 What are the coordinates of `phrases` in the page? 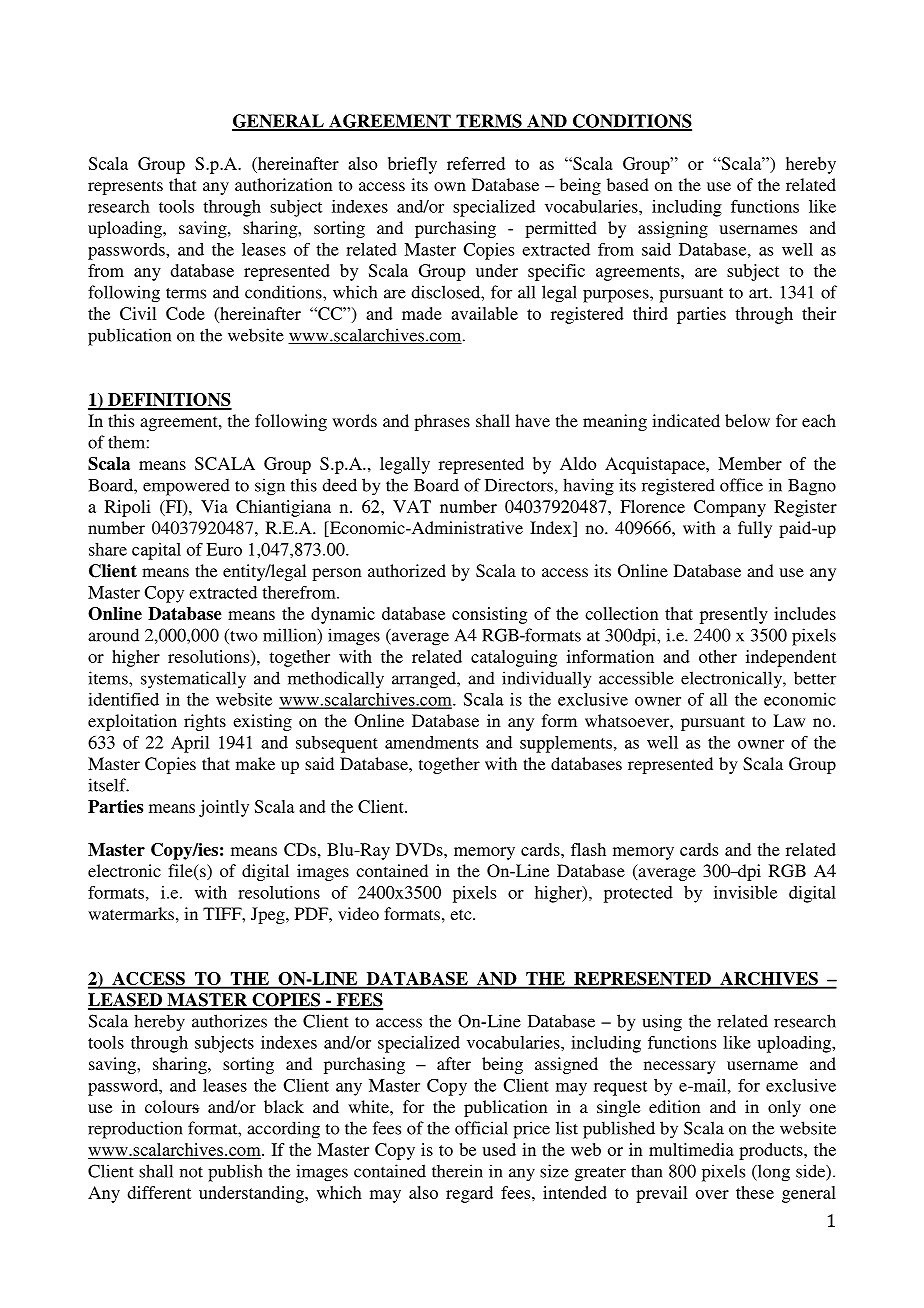 It's located at (442, 422).
